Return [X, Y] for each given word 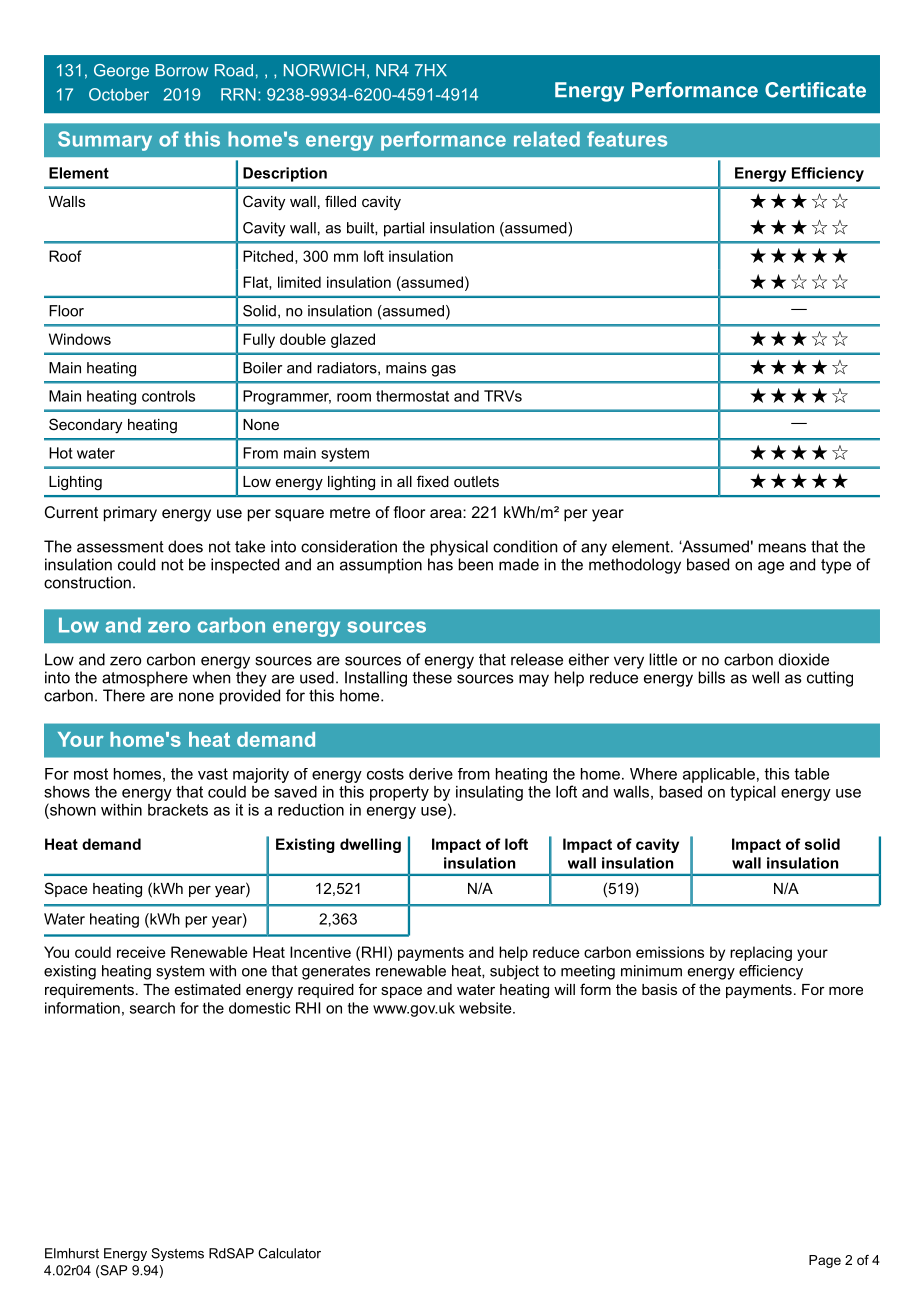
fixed [433, 481]
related [547, 139]
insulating [489, 793]
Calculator [289, 1253]
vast [213, 774]
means [782, 548]
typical [753, 793]
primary [130, 514]
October [119, 94]
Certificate [815, 90]
